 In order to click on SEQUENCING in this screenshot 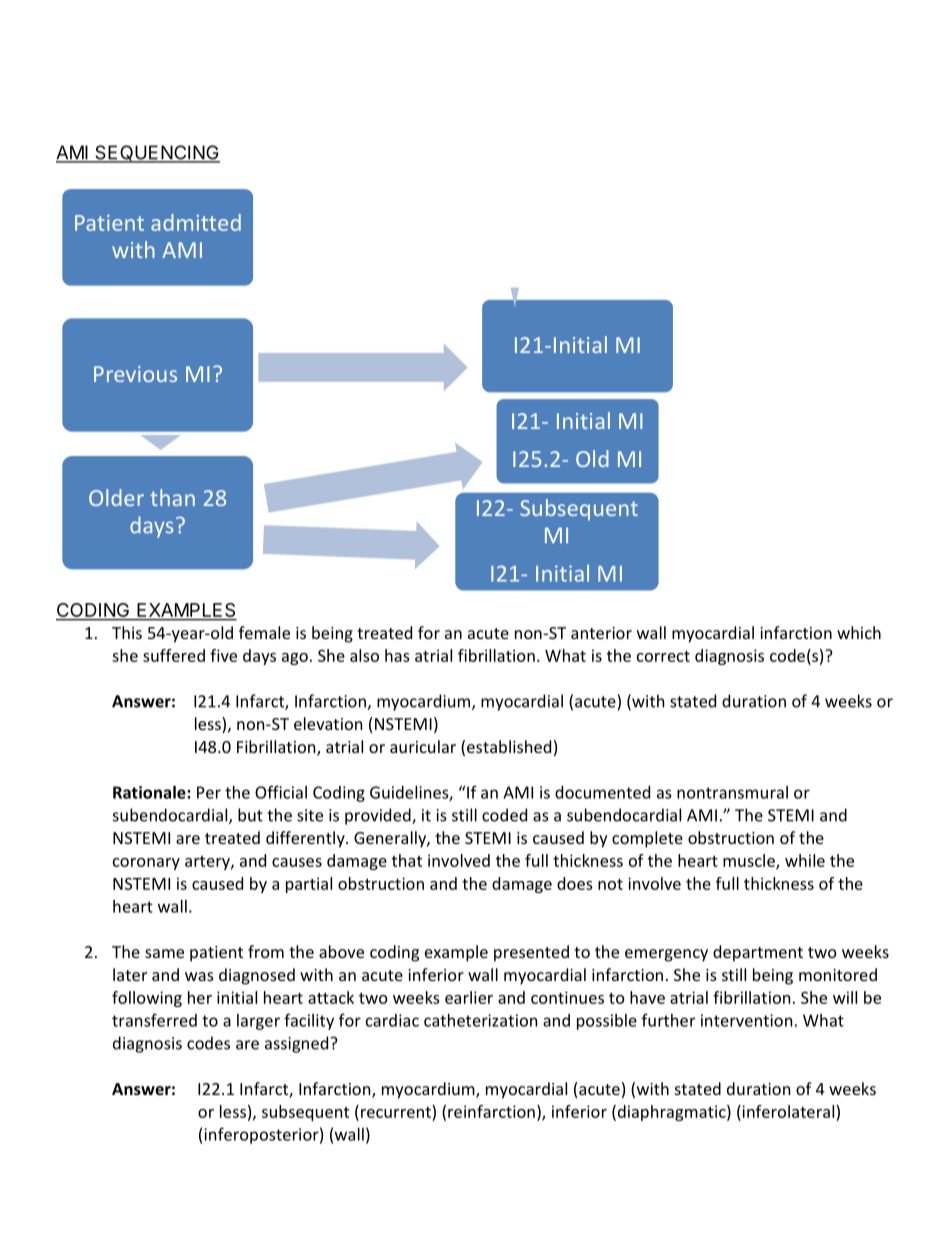, I will do `click(156, 154)`.
